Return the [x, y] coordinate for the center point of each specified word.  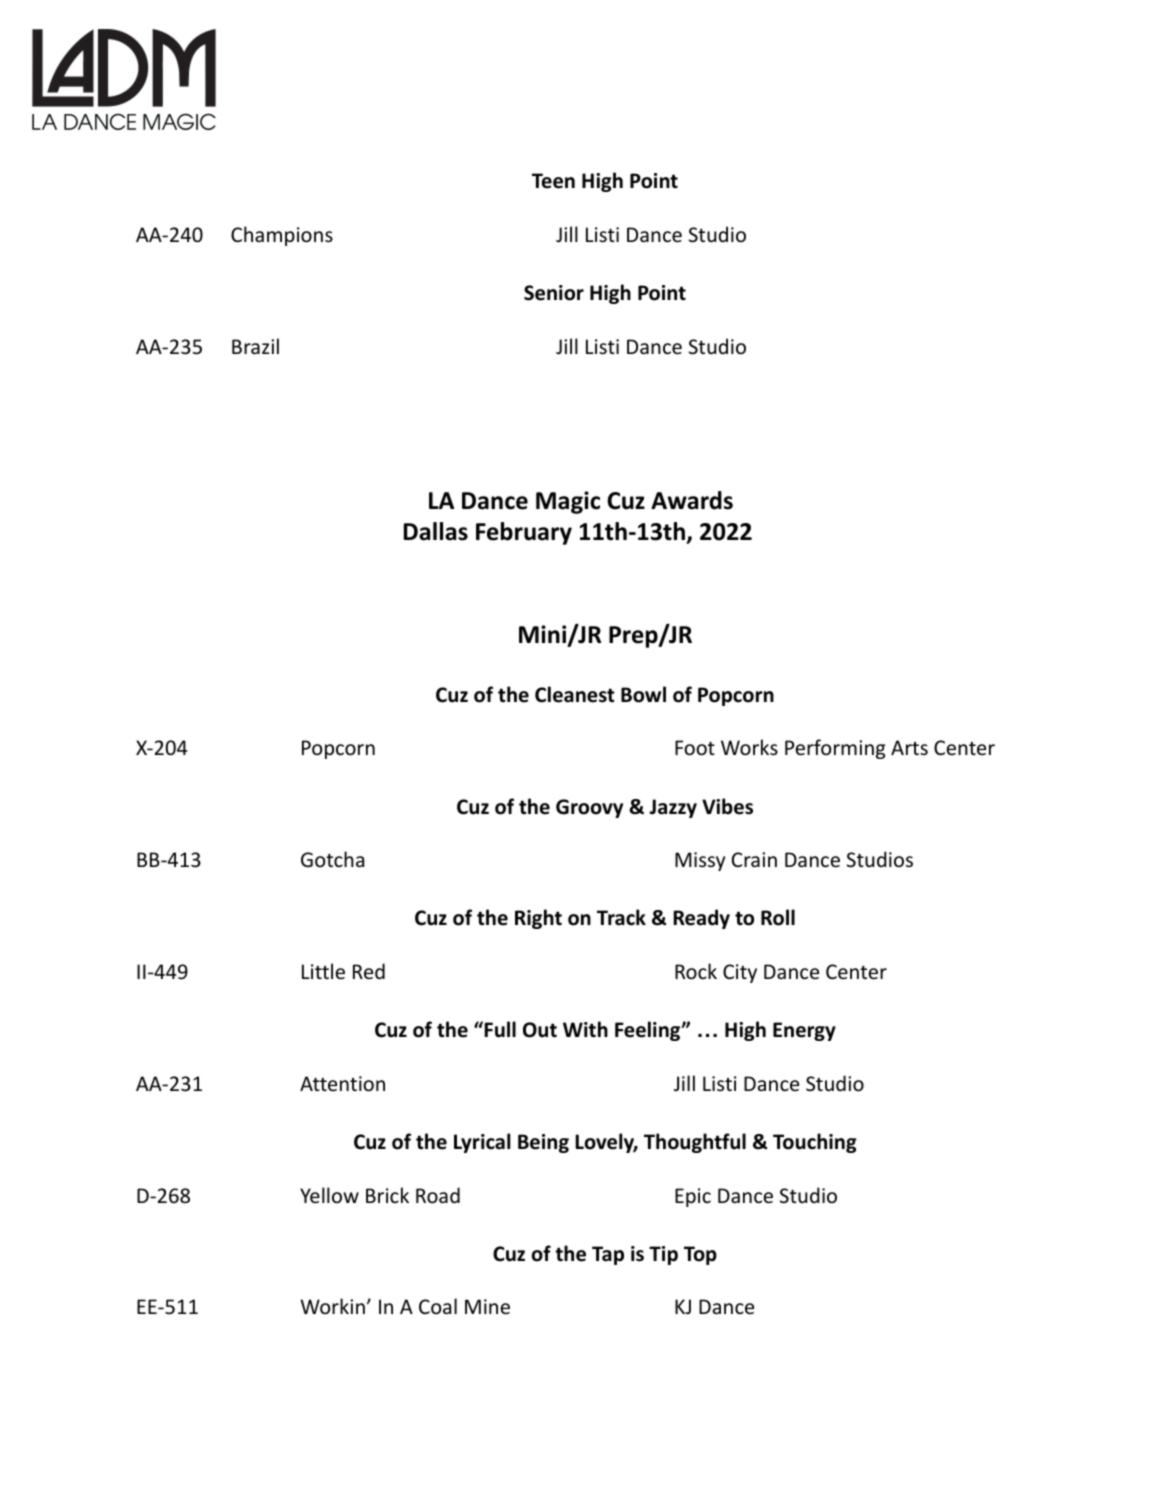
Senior [554, 293]
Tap [608, 1255]
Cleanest [575, 694]
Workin [332, 1306]
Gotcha [332, 859]
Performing [835, 749]
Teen [553, 181]
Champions [282, 236]
